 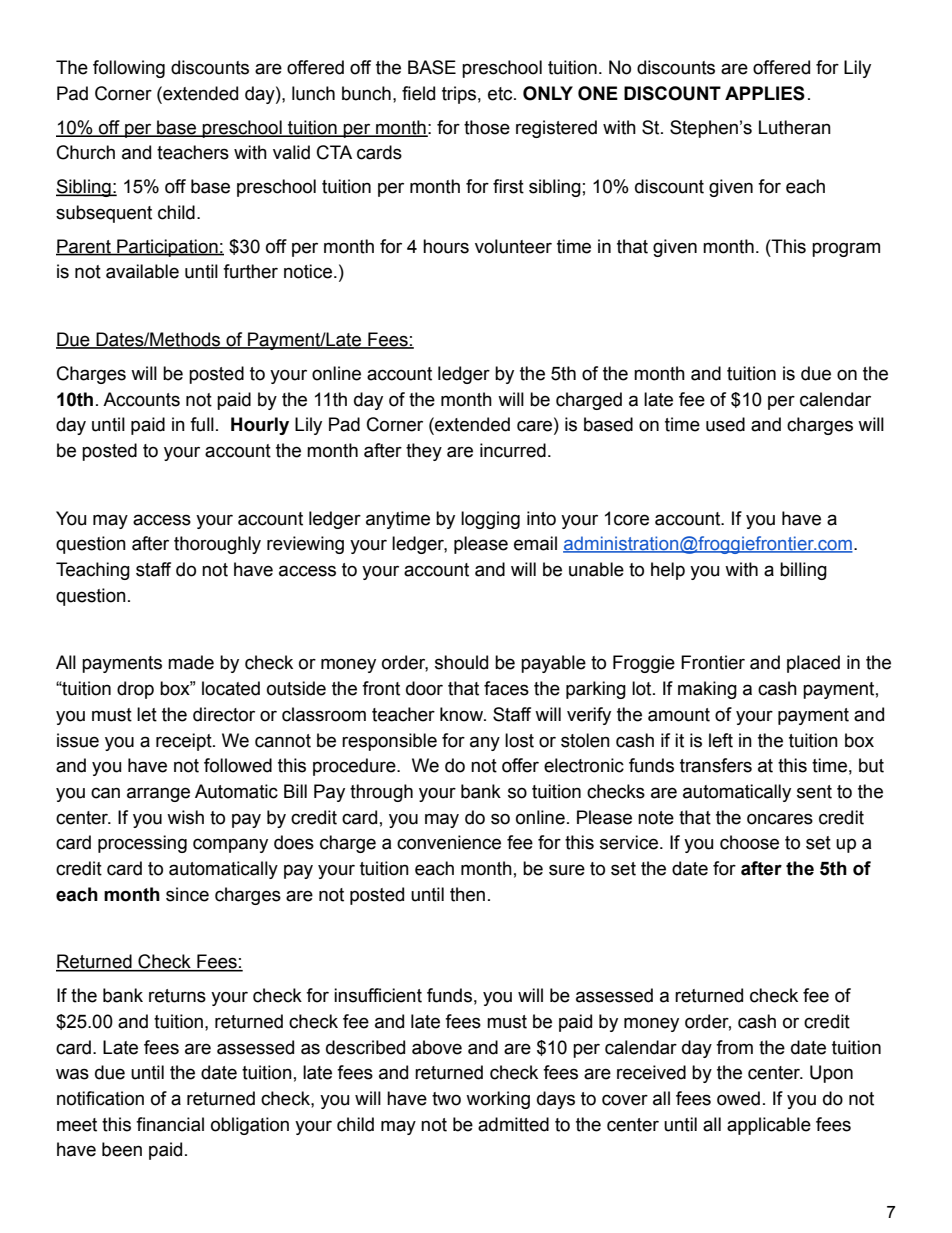 What do you see at coordinates (461, 662) in the screenshot?
I see `should` at bounding box center [461, 662].
